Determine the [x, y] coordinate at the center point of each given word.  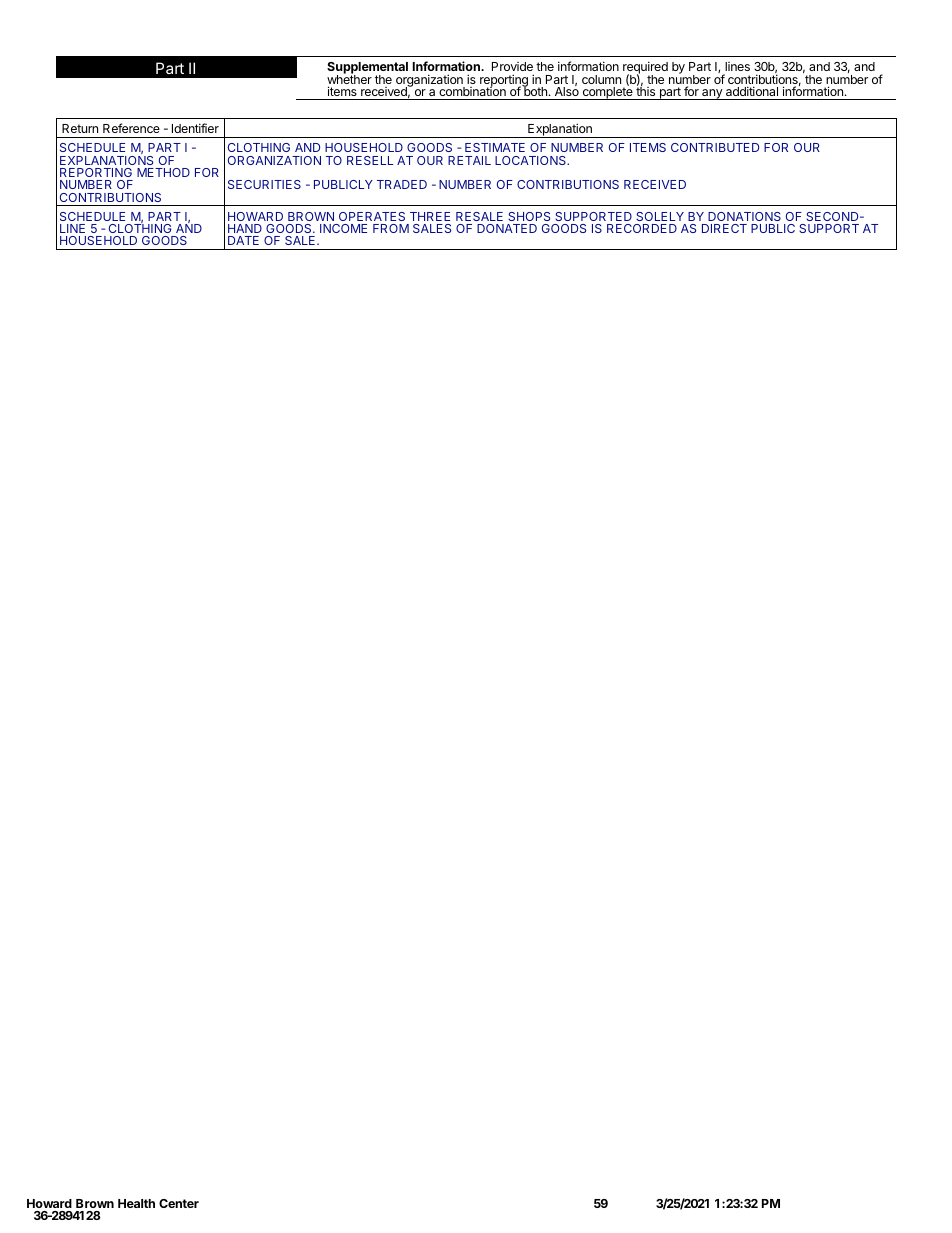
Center [179, 1203]
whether [349, 80]
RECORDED [642, 228]
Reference [131, 128]
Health [136, 1203]
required [645, 69]
